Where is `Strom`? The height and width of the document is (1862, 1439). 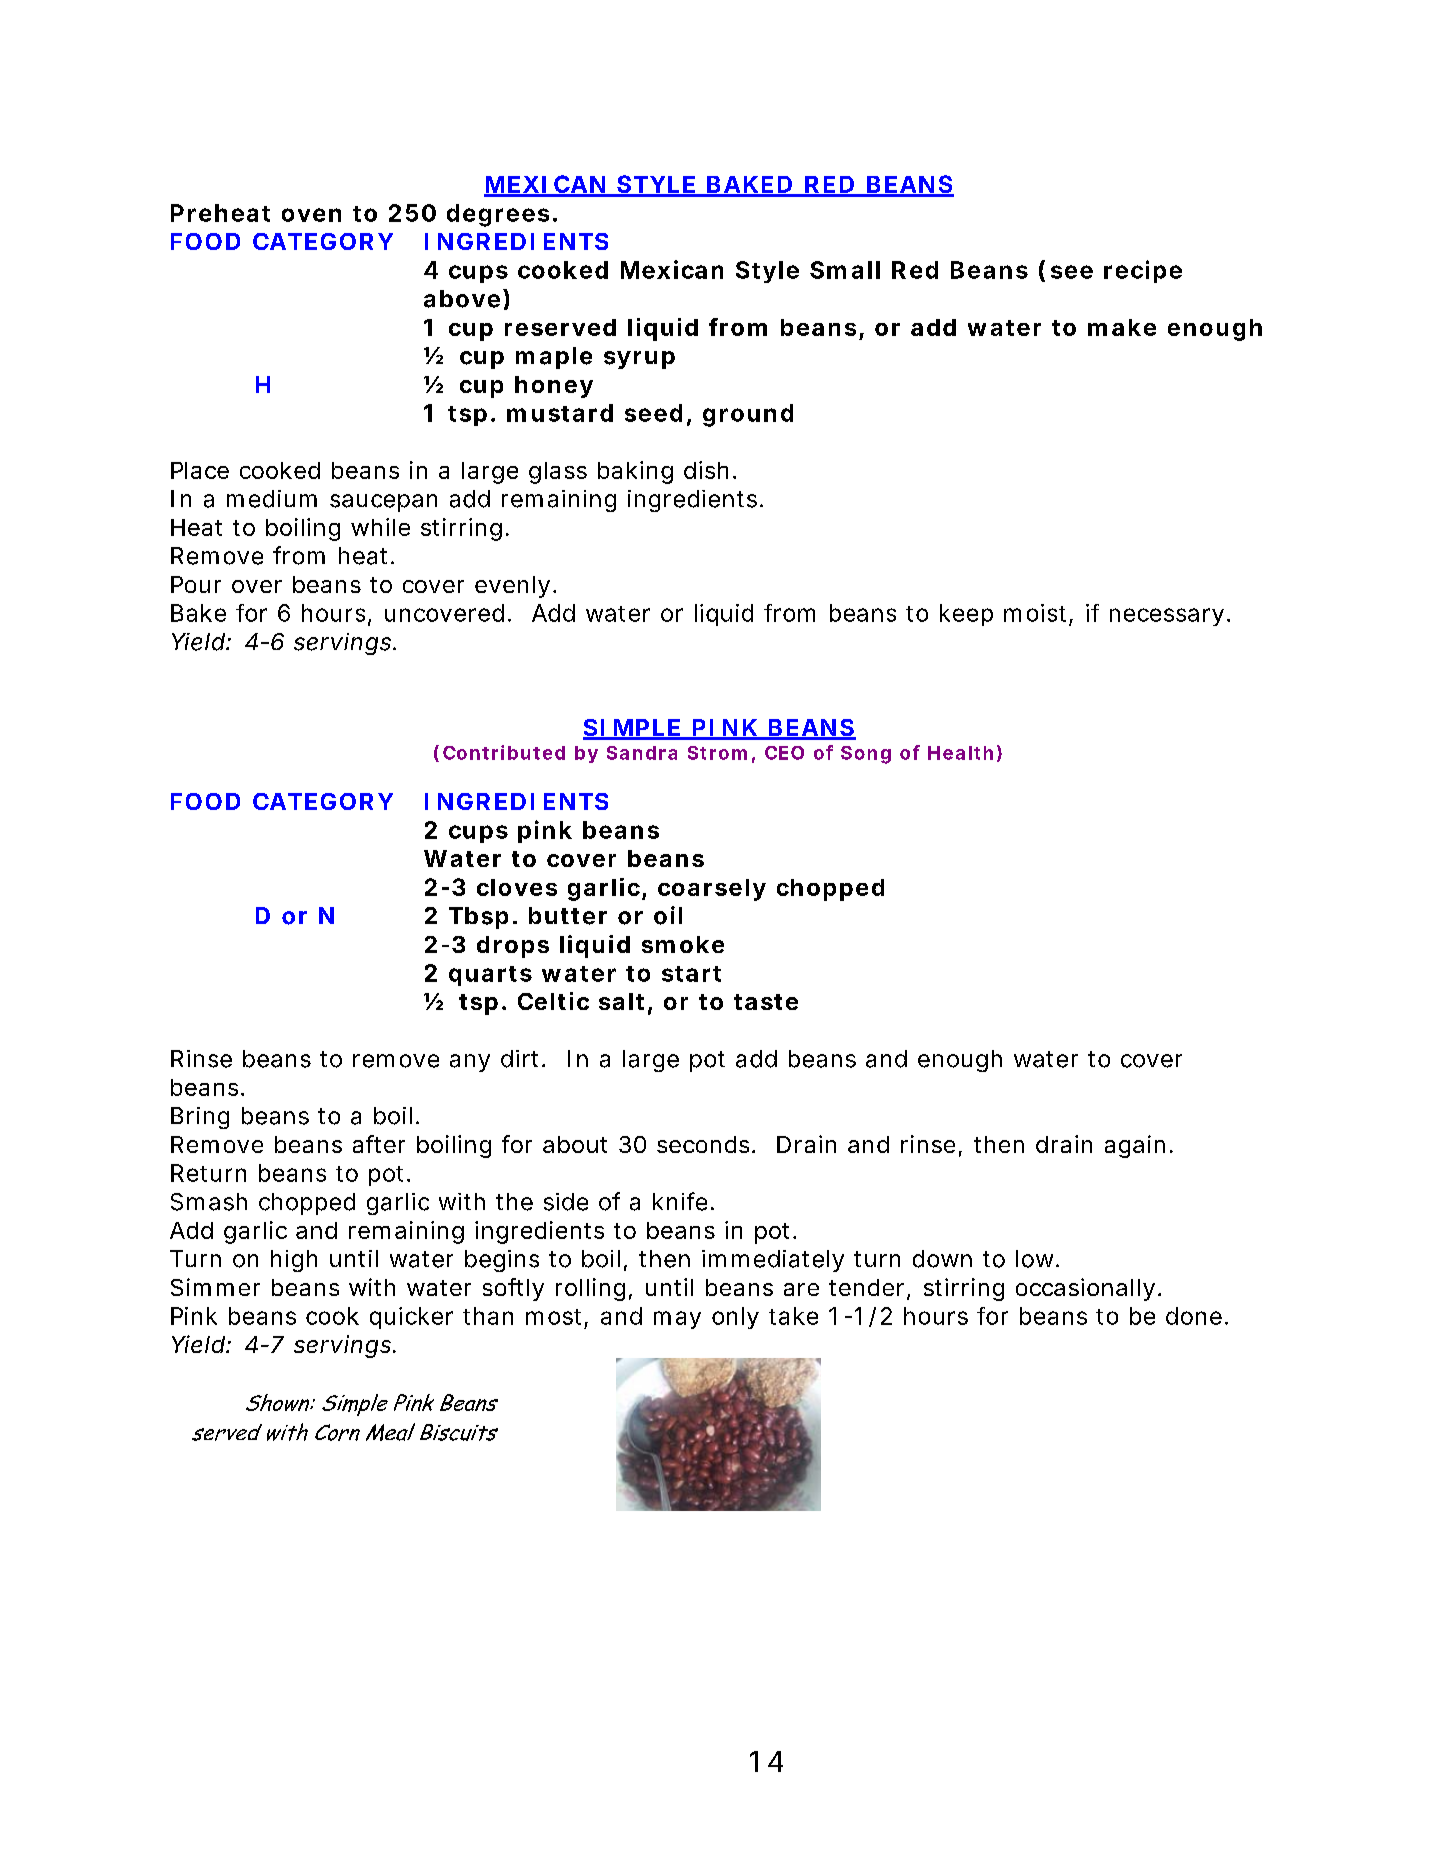
Strom is located at coordinates (717, 753).
